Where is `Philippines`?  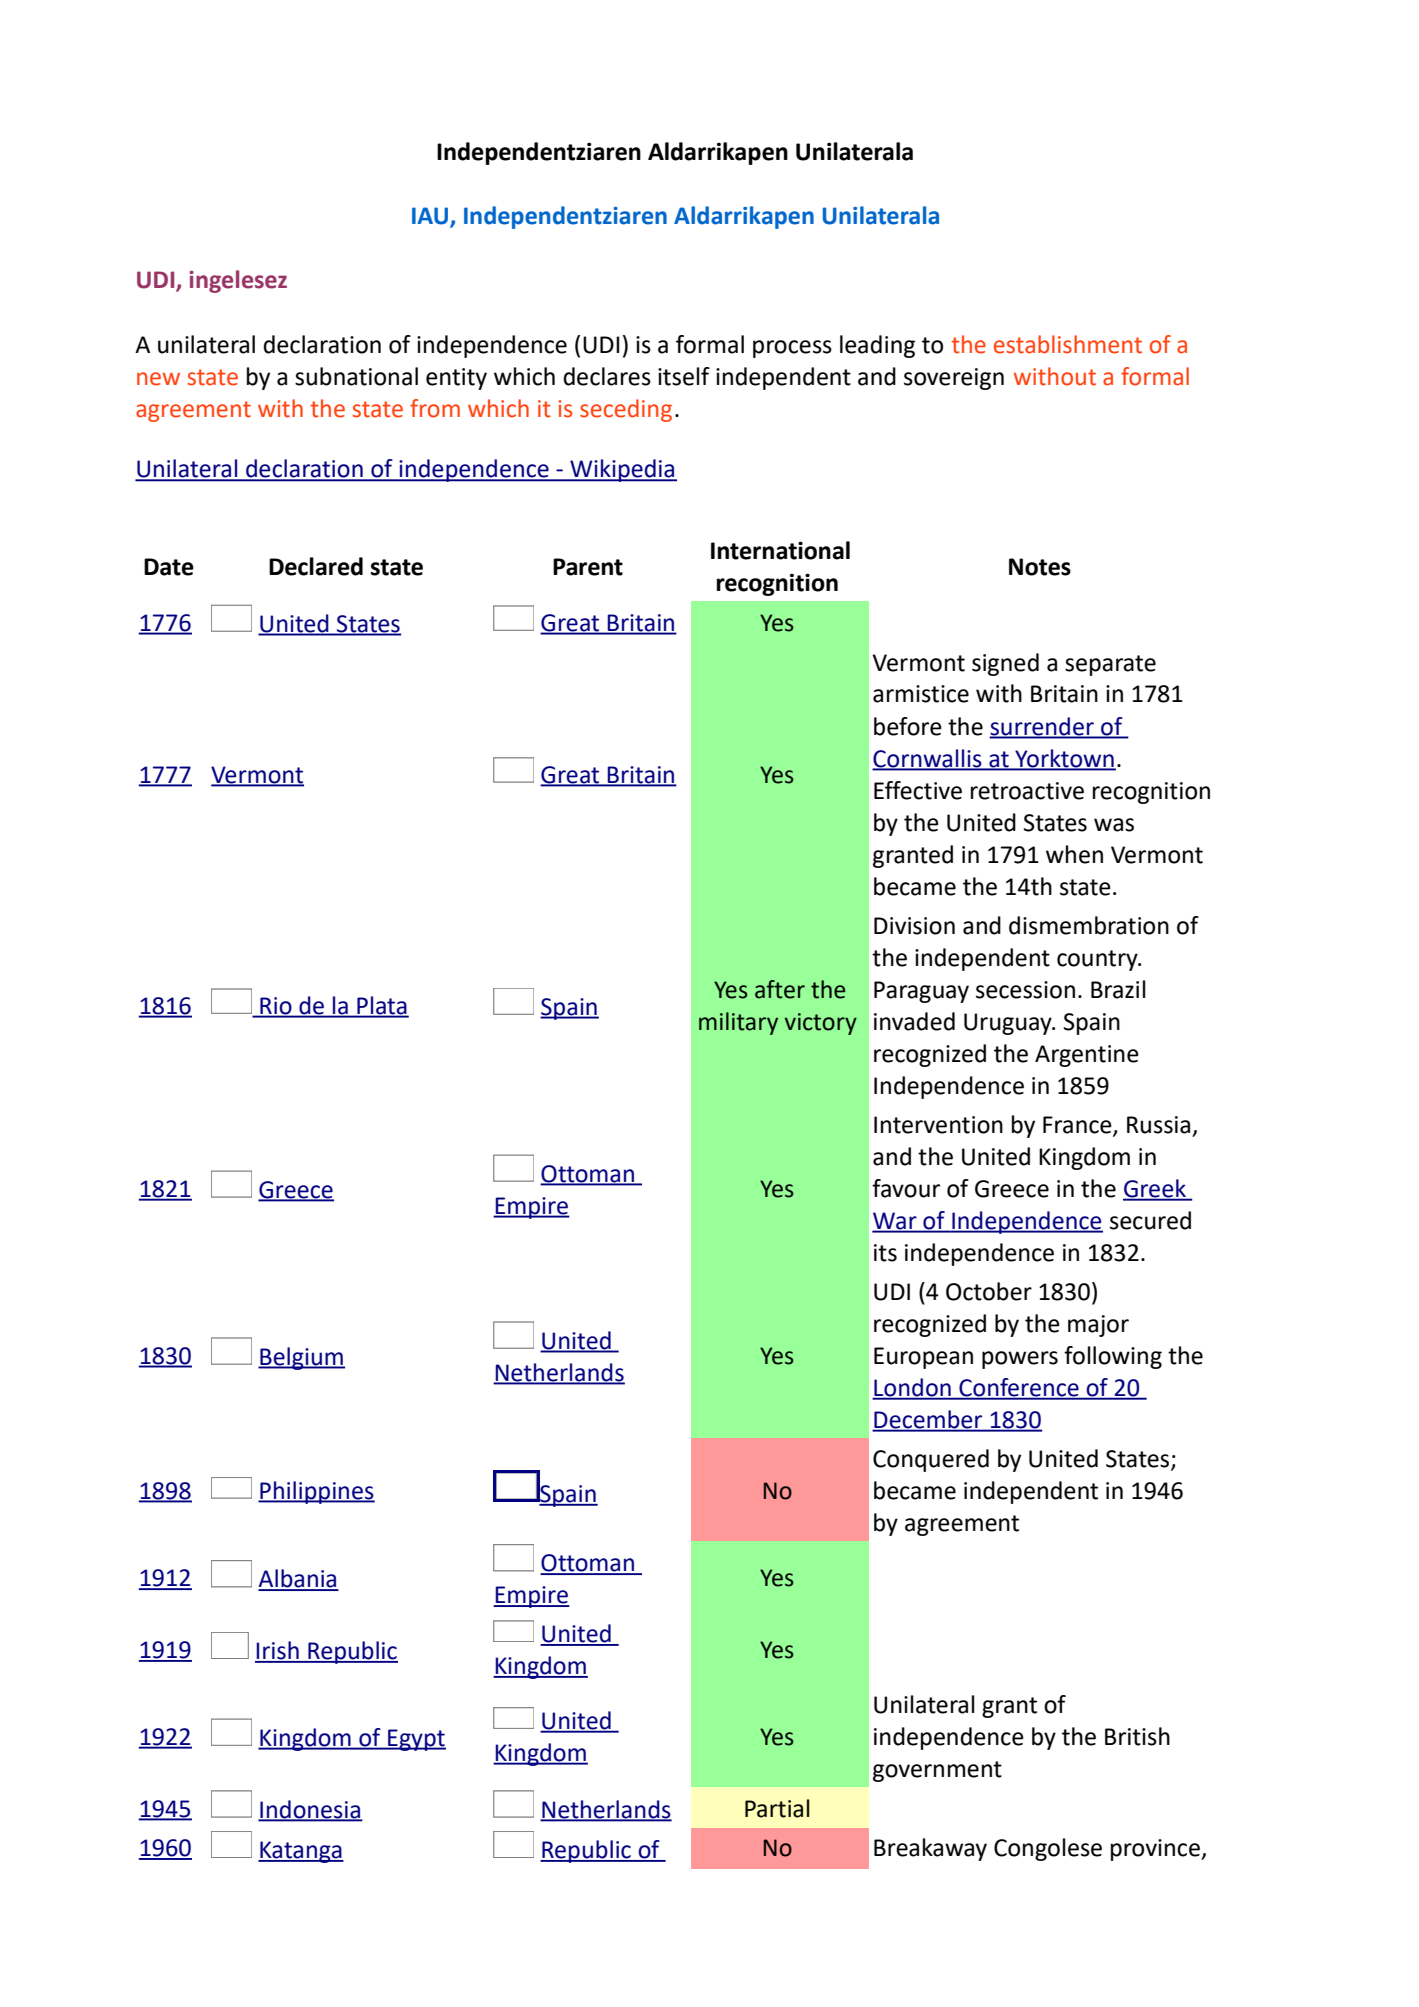
Philippines is located at coordinates (316, 1492).
